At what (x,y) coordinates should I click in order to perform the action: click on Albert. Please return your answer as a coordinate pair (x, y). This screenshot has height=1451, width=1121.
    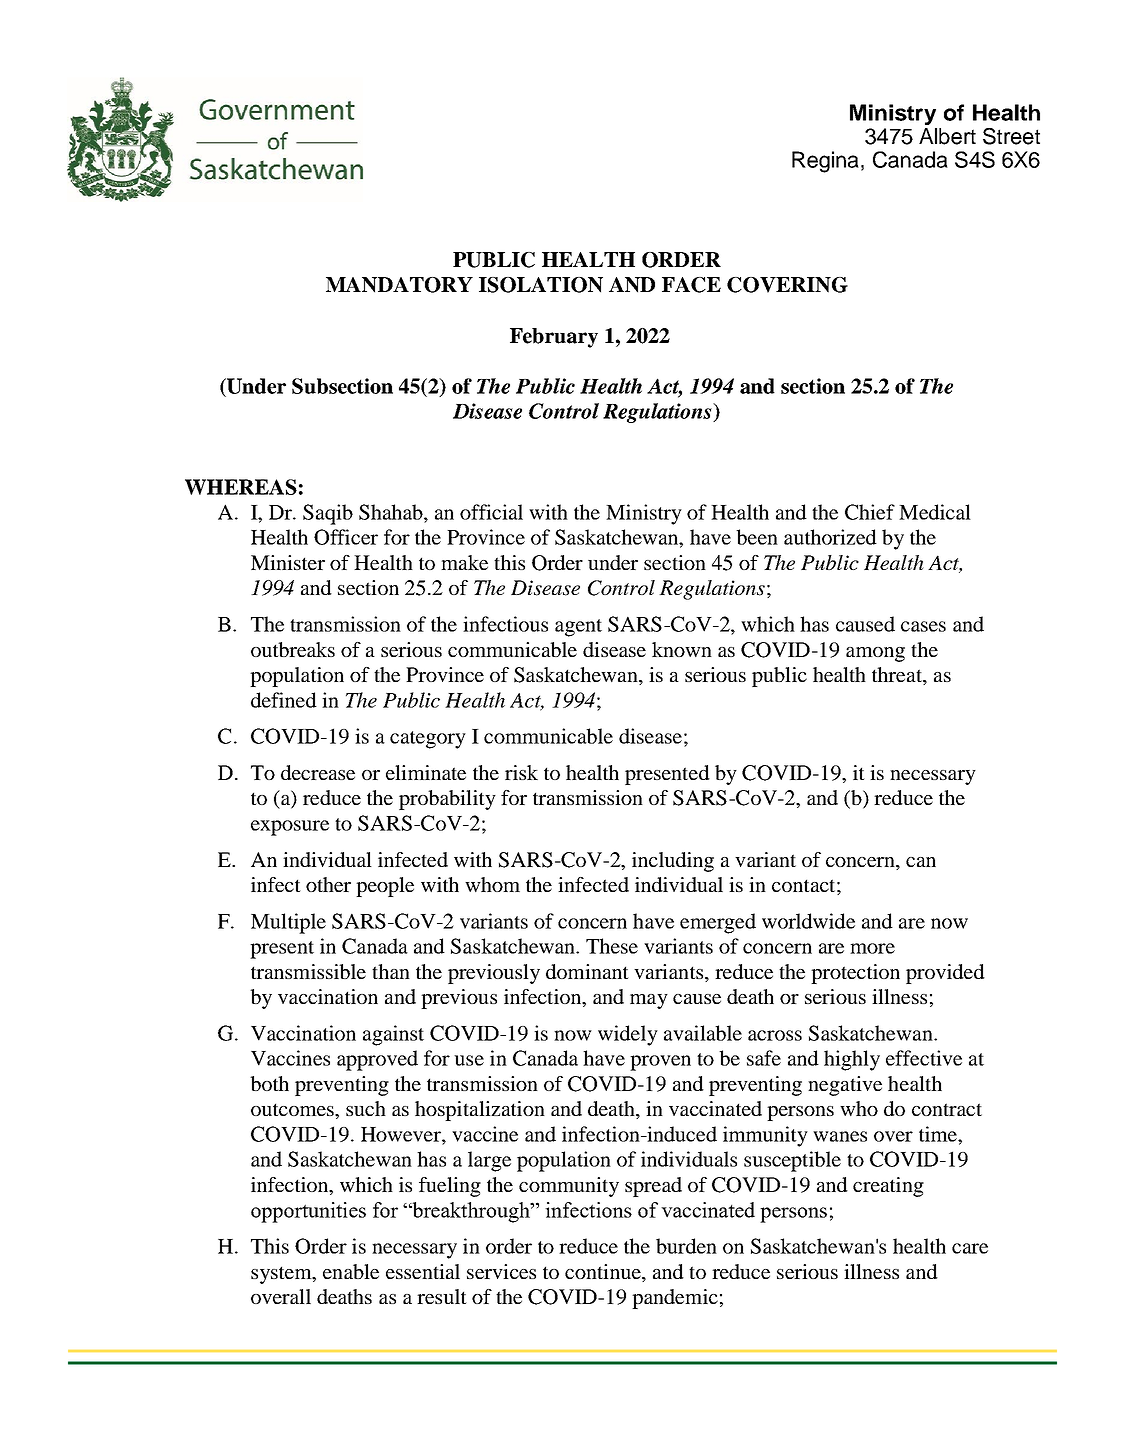
    Looking at the image, I should click on (947, 136).
